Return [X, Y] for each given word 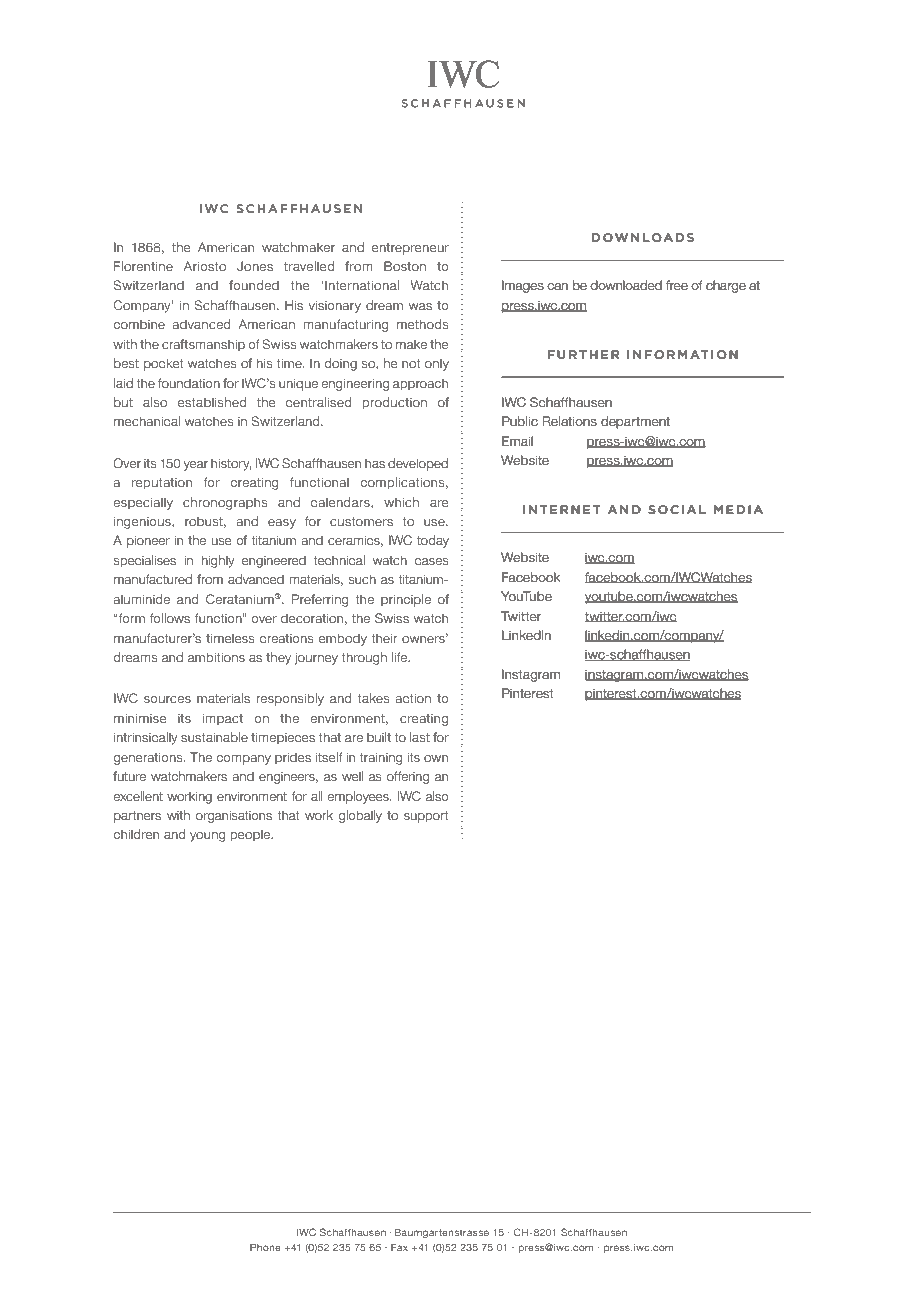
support [426, 817]
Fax [399, 1247]
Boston [405, 266]
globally [360, 816]
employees [359, 797]
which [401, 502]
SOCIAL [677, 509]
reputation [162, 484]
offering [408, 777]
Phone [265, 1247]
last [420, 737]
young [208, 837]
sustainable [214, 737]
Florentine [143, 266]
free [677, 285]
